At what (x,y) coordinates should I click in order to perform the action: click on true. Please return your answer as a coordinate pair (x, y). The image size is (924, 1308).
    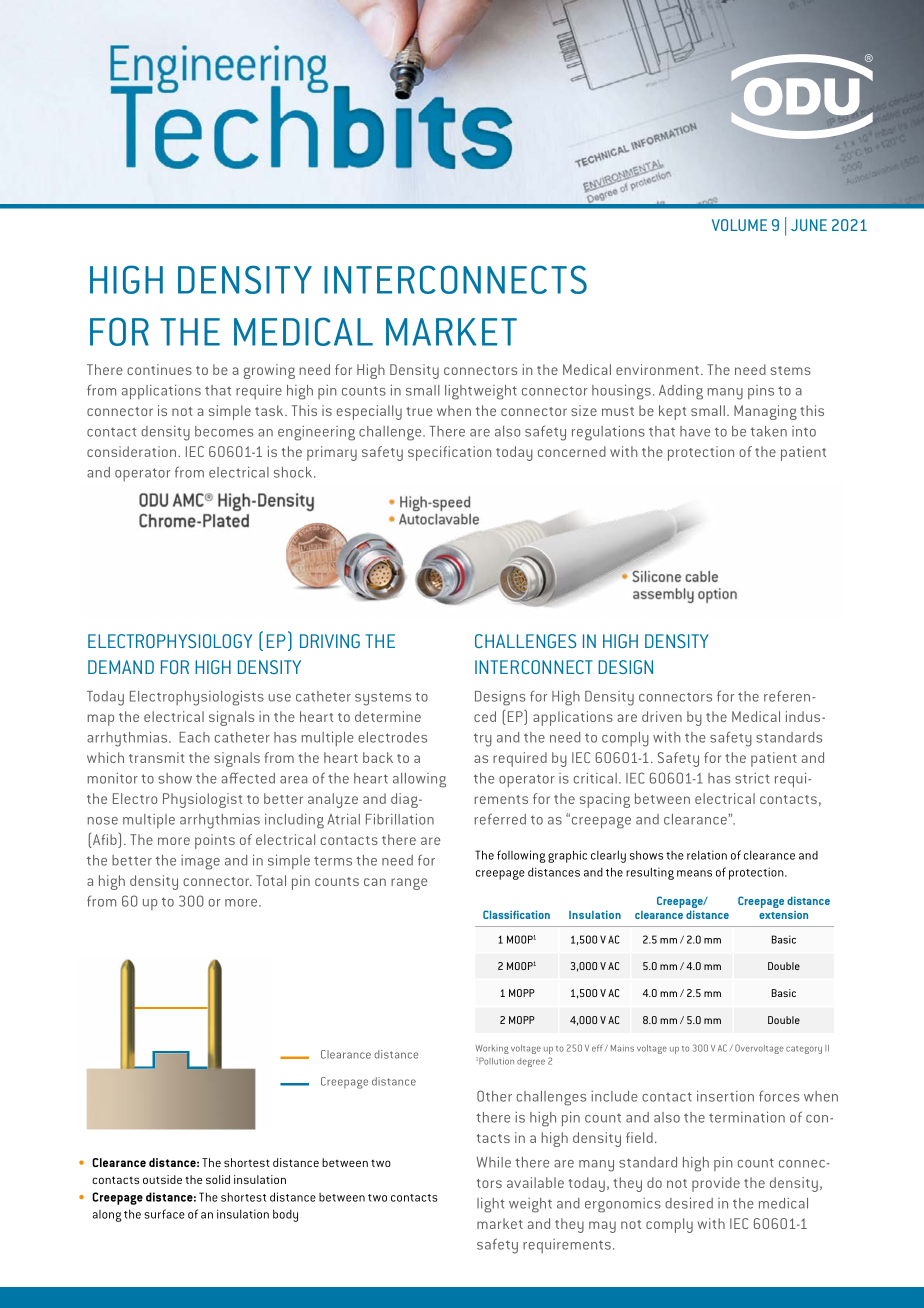
    Looking at the image, I should click on (419, 411).
